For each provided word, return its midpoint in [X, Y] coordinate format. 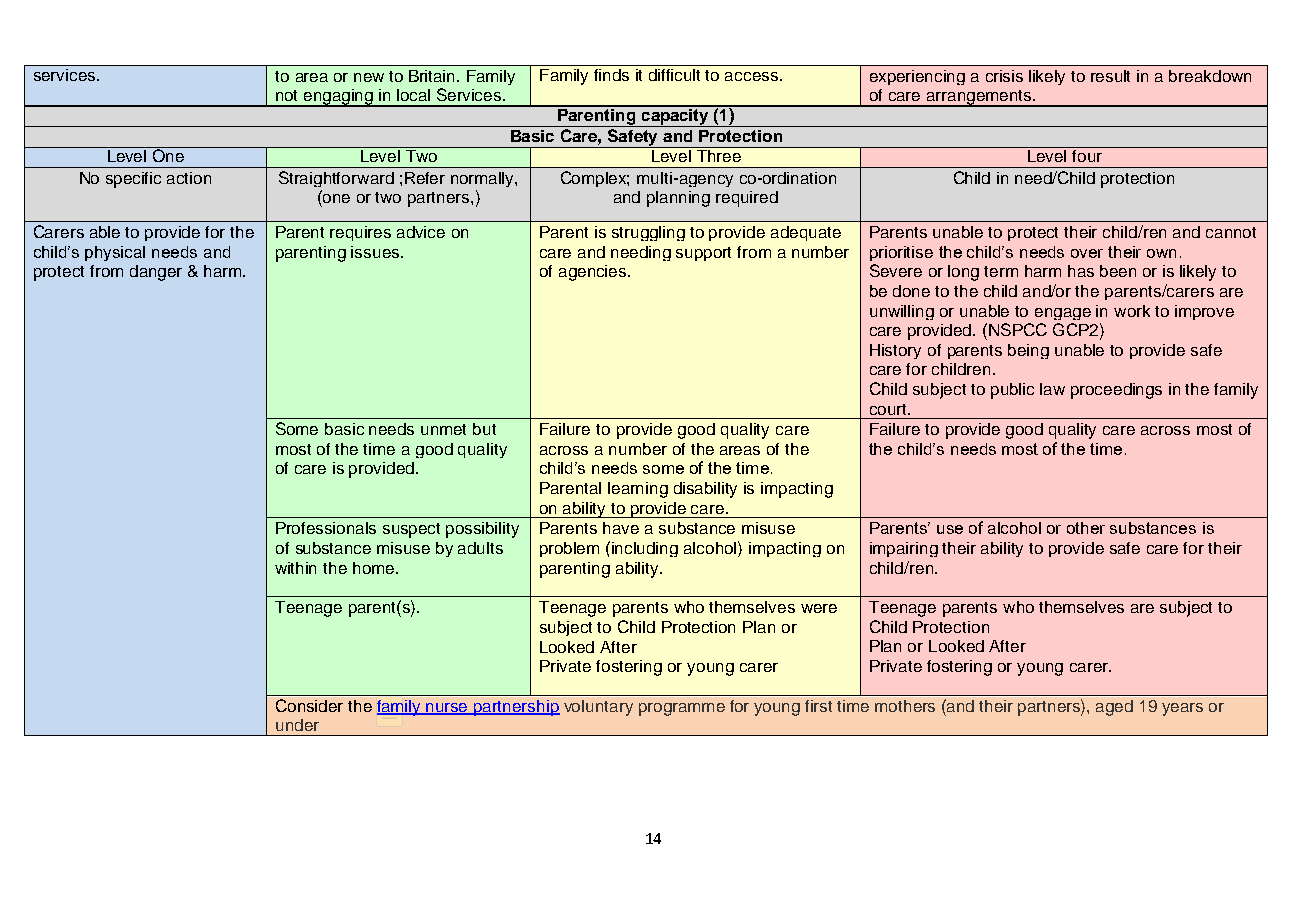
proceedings [1116, 391]
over [1087, 253]
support [703, 254]
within [295, 568]
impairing [904, 549]
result [1110, 76]
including [645, 549]
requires [360, 233]
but [484, 429]
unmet [443, 429]
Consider [309, 705]
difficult [674, 75]
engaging [339, 98]
